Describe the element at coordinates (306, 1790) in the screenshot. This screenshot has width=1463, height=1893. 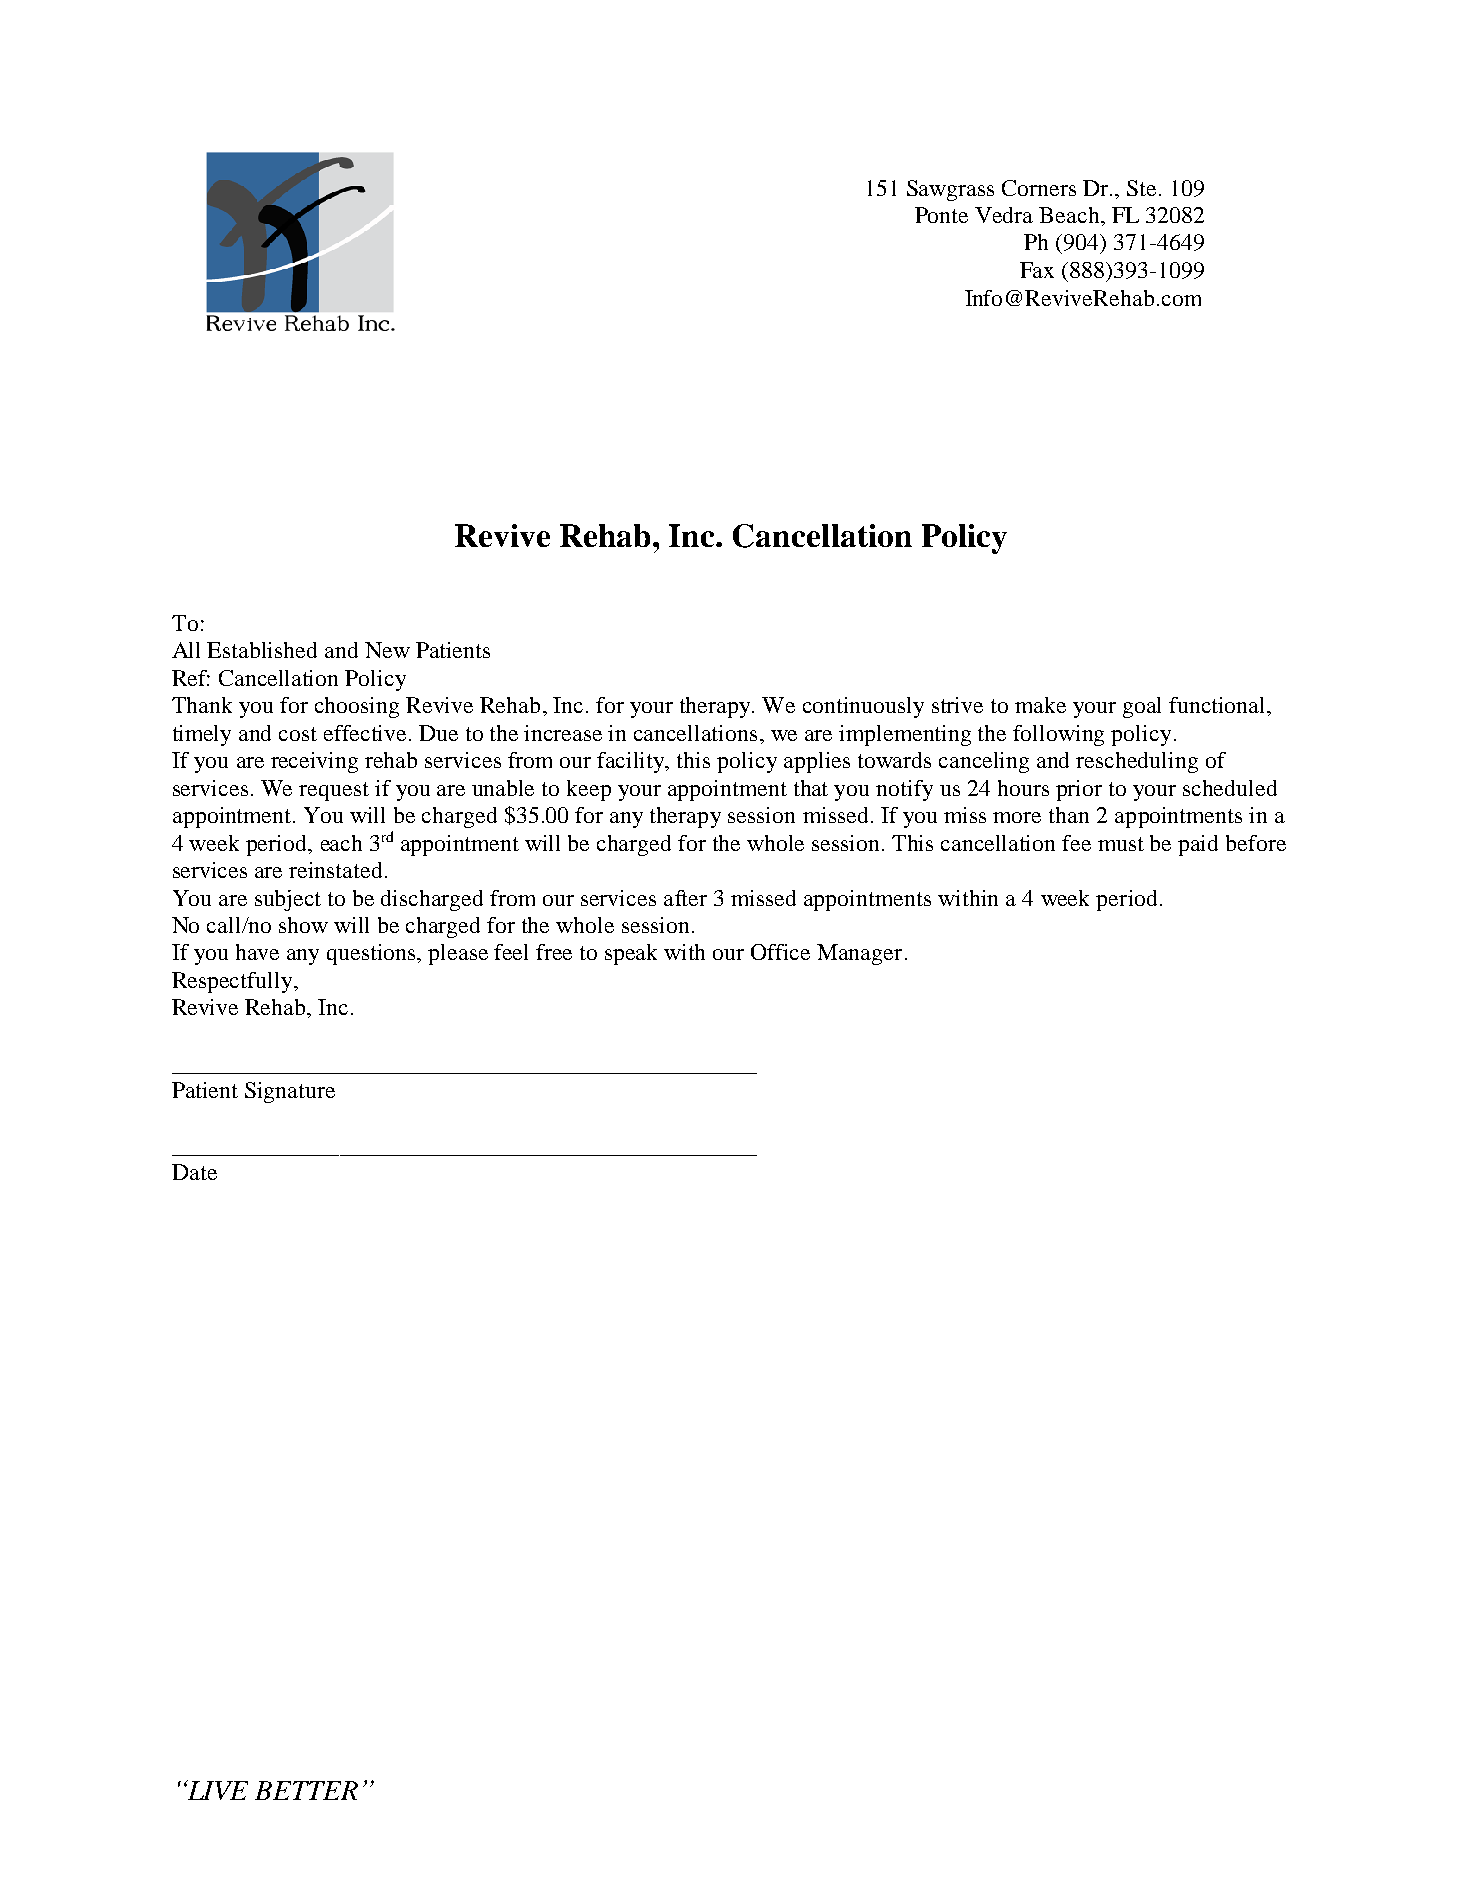
I see `BETTER` at that location.
